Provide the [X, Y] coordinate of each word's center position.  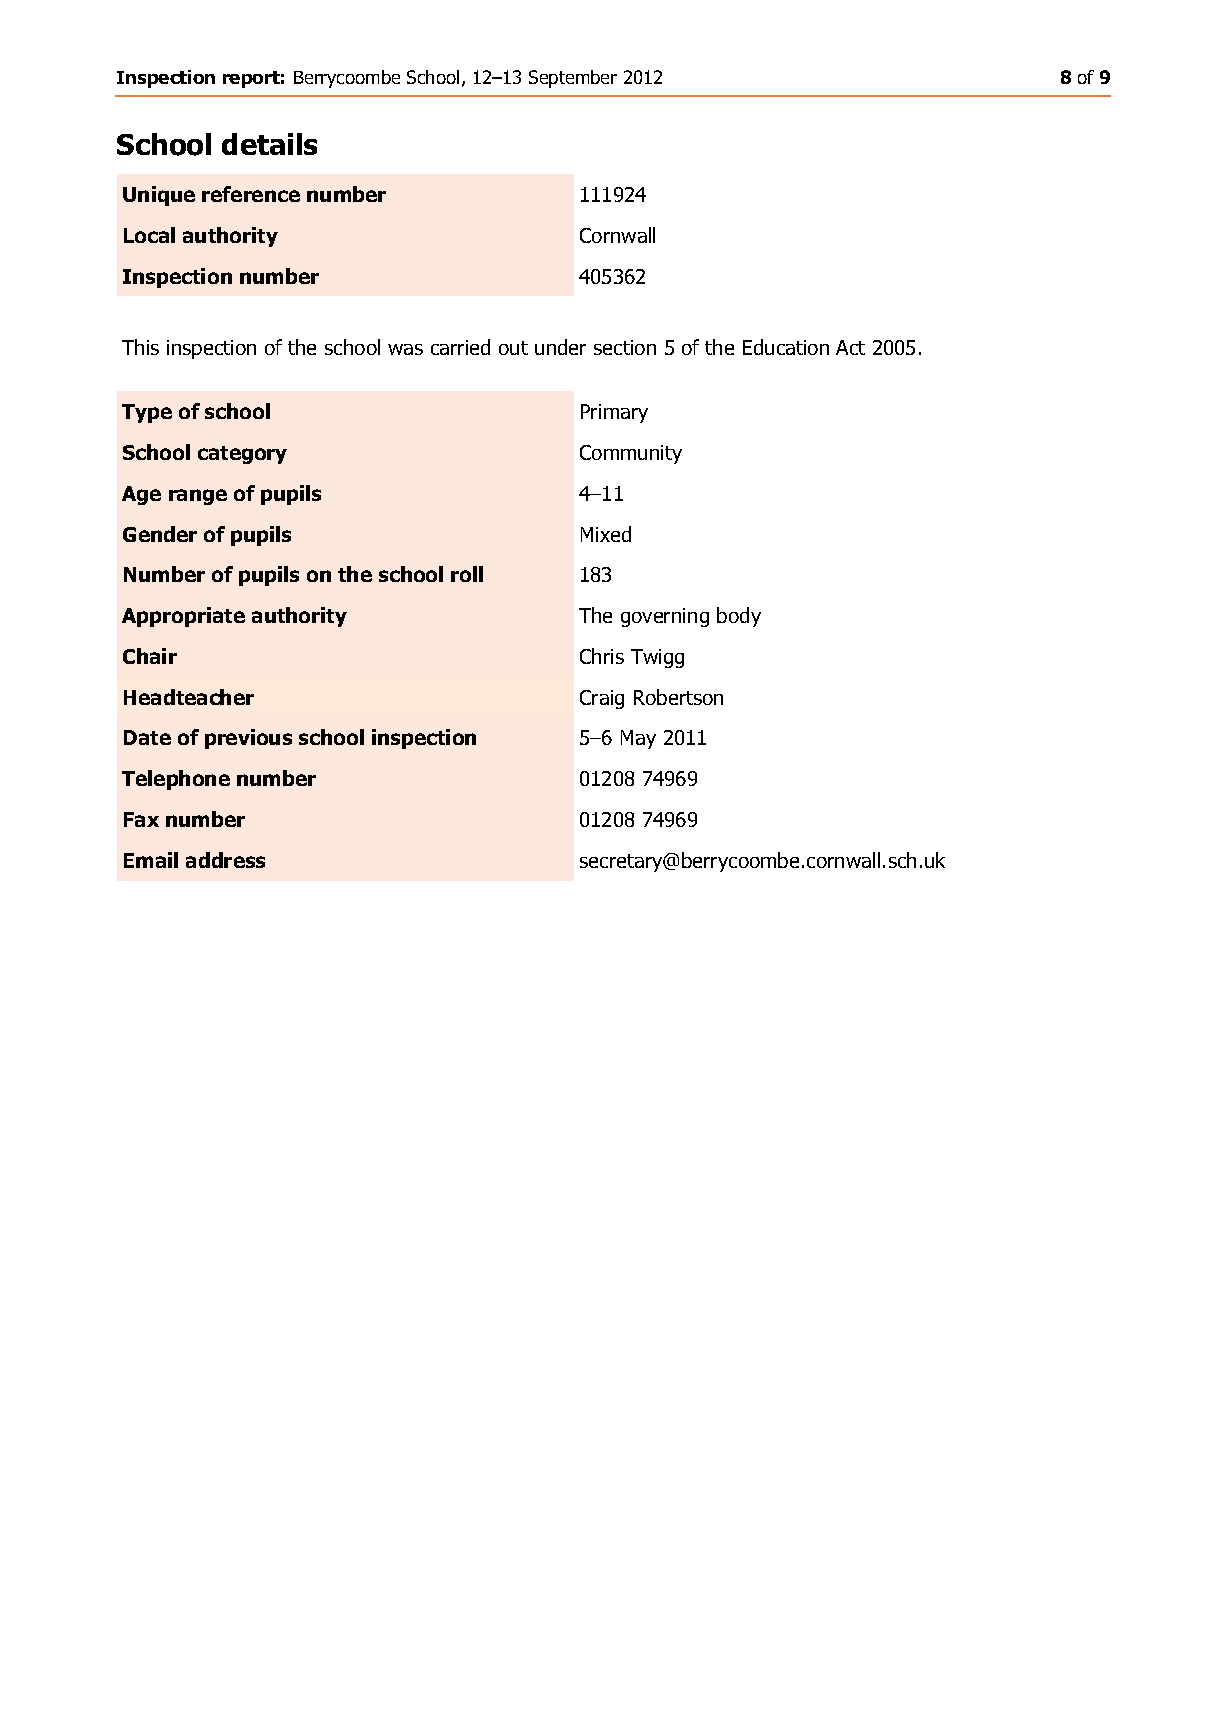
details [269, 144]
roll [467, 574]
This [140, 347]
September [573, 79]
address [225, 860]
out [513, 348]
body [739, 617]
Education [786, 347]
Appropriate [183, 617]
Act [850, 347]
